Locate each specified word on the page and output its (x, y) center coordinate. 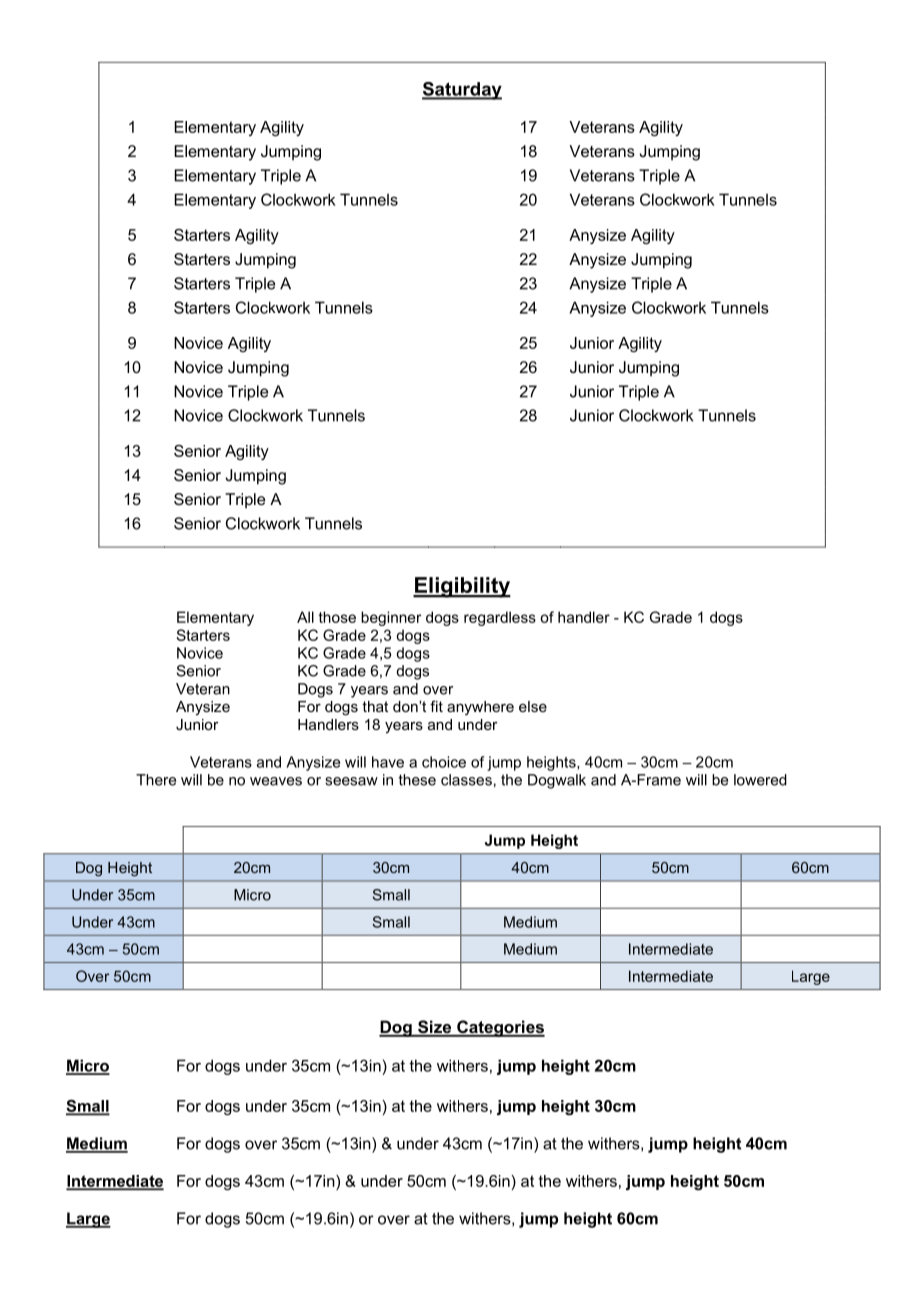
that (375, 706)
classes (466, 780)
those (337, 617)
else (533, 706)
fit (436, 706)
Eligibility (462, 587)
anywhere (480, 708)
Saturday (462, 91)
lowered (760, 780)
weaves (276, 781)
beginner (391, 618)
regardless (500, 618)
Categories (500, 1028)
